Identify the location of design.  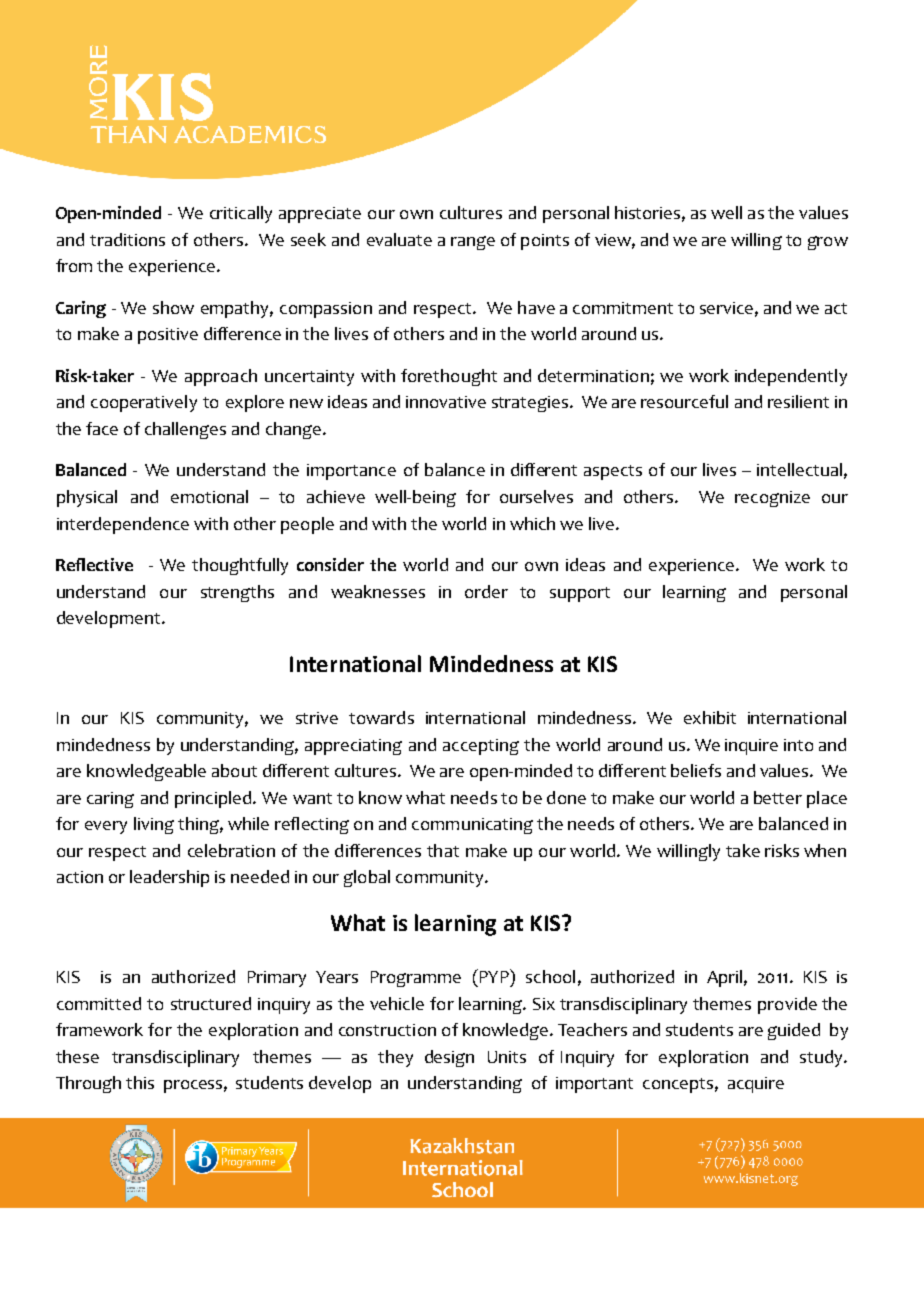
(449, 1058).
